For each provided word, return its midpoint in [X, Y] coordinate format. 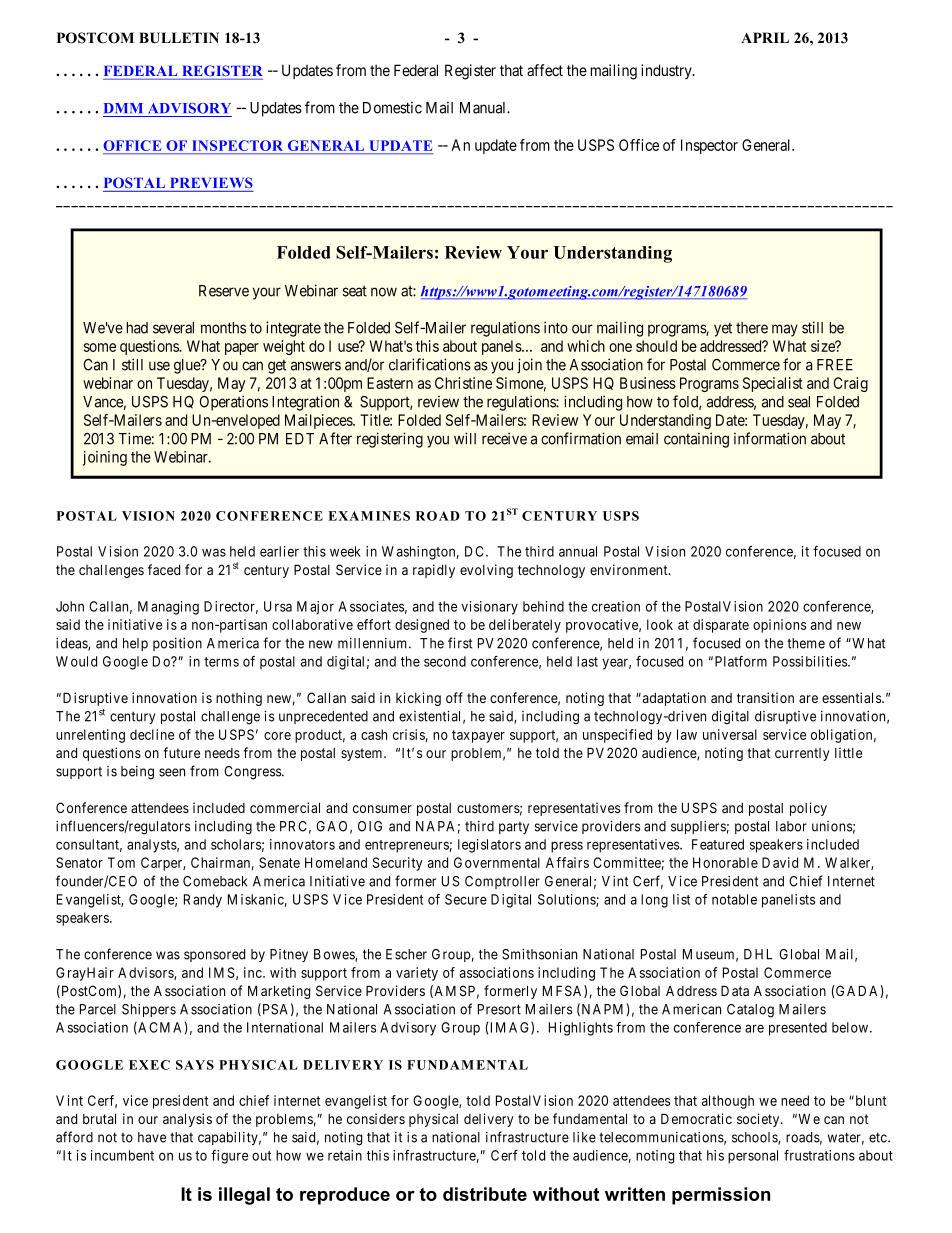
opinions [779, 626]
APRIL [765, 37]
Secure [466, 899]
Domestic [392, 107]
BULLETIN [179, 38]
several [173, 328]
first [460, 643]
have [152, 1137]
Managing [168, 608]
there [752, 328]
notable [734, 899]
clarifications [430, 364]
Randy [203, 901]
